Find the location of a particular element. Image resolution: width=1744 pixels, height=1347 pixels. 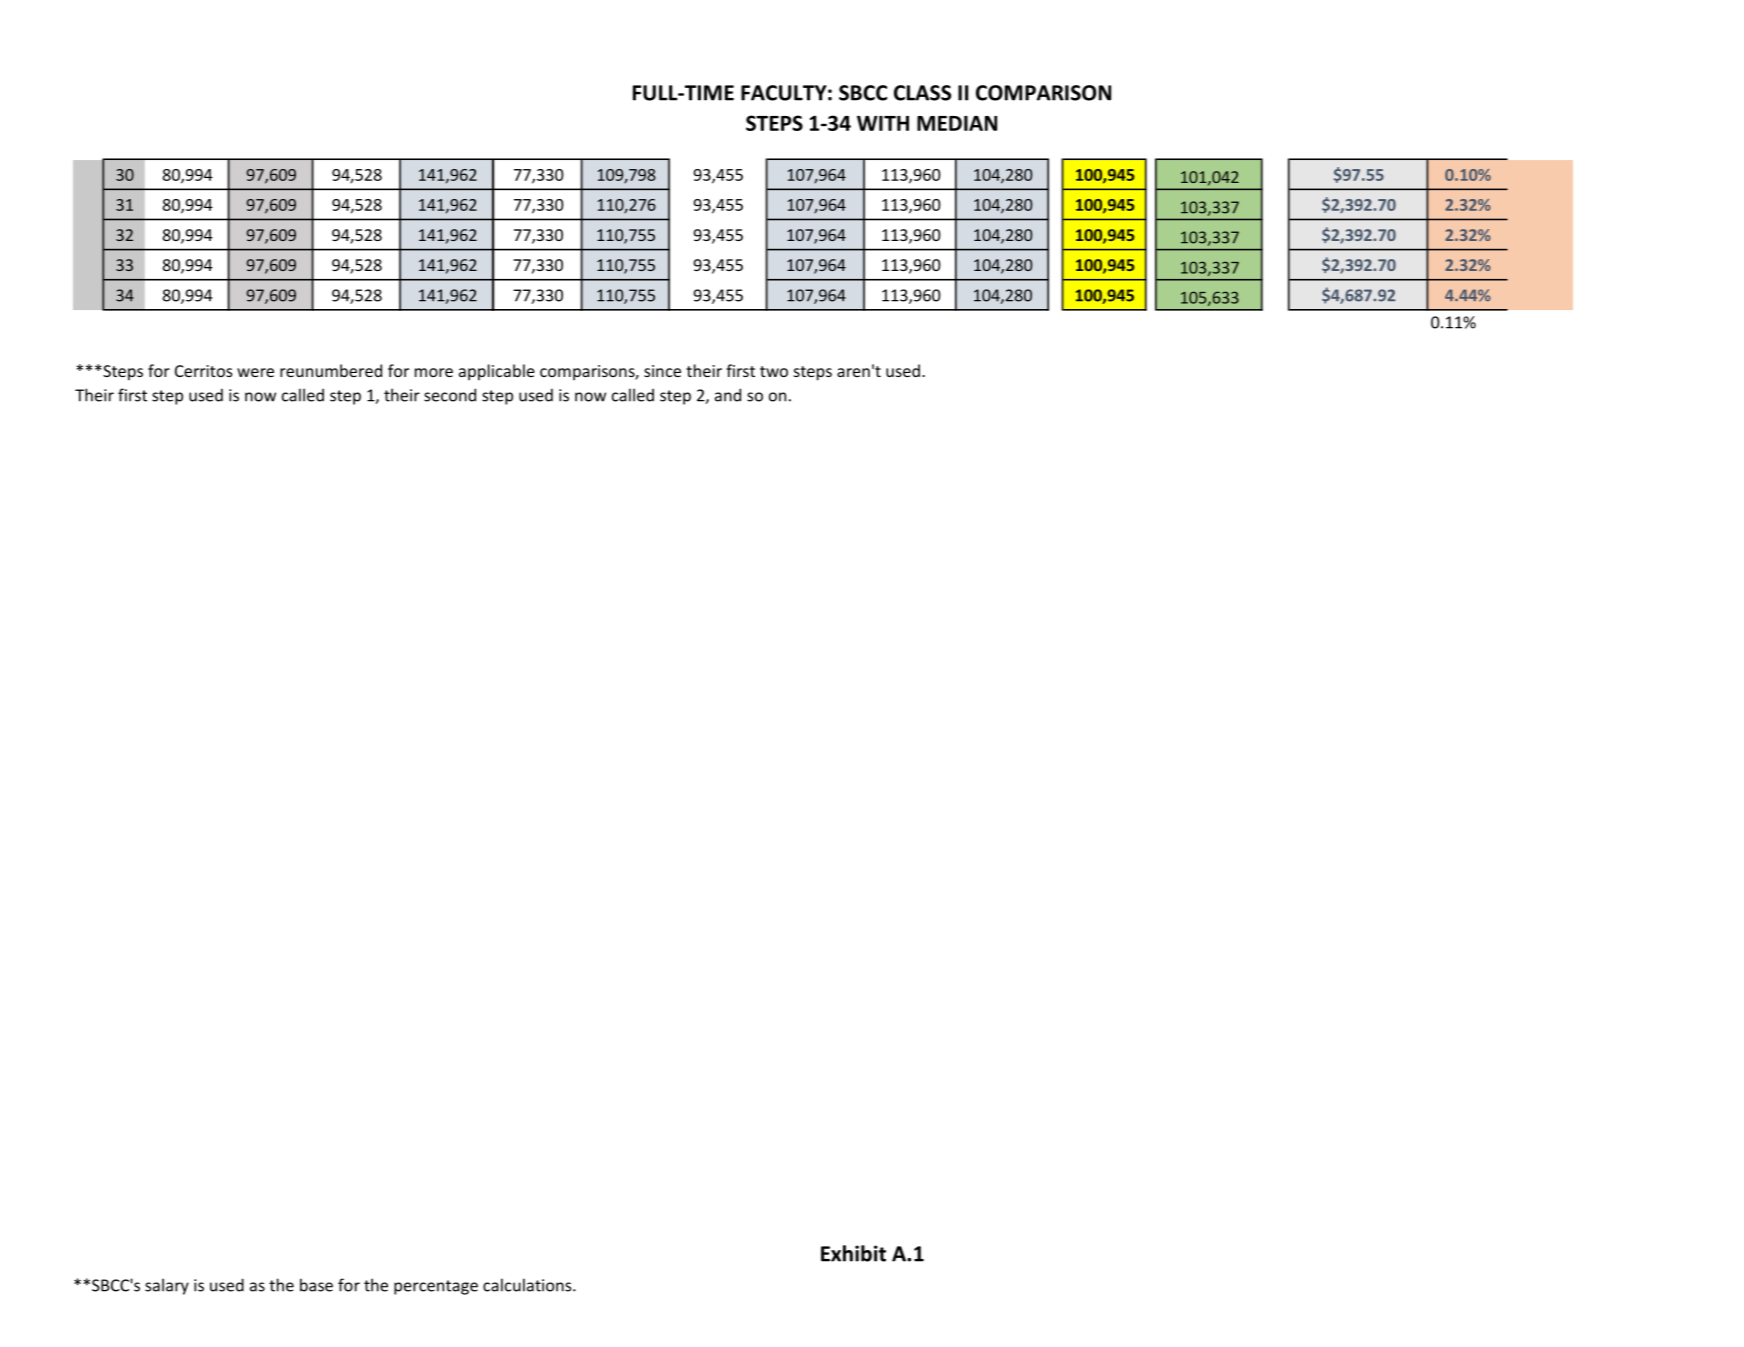

WITH is located at coordinates (883, 123).
